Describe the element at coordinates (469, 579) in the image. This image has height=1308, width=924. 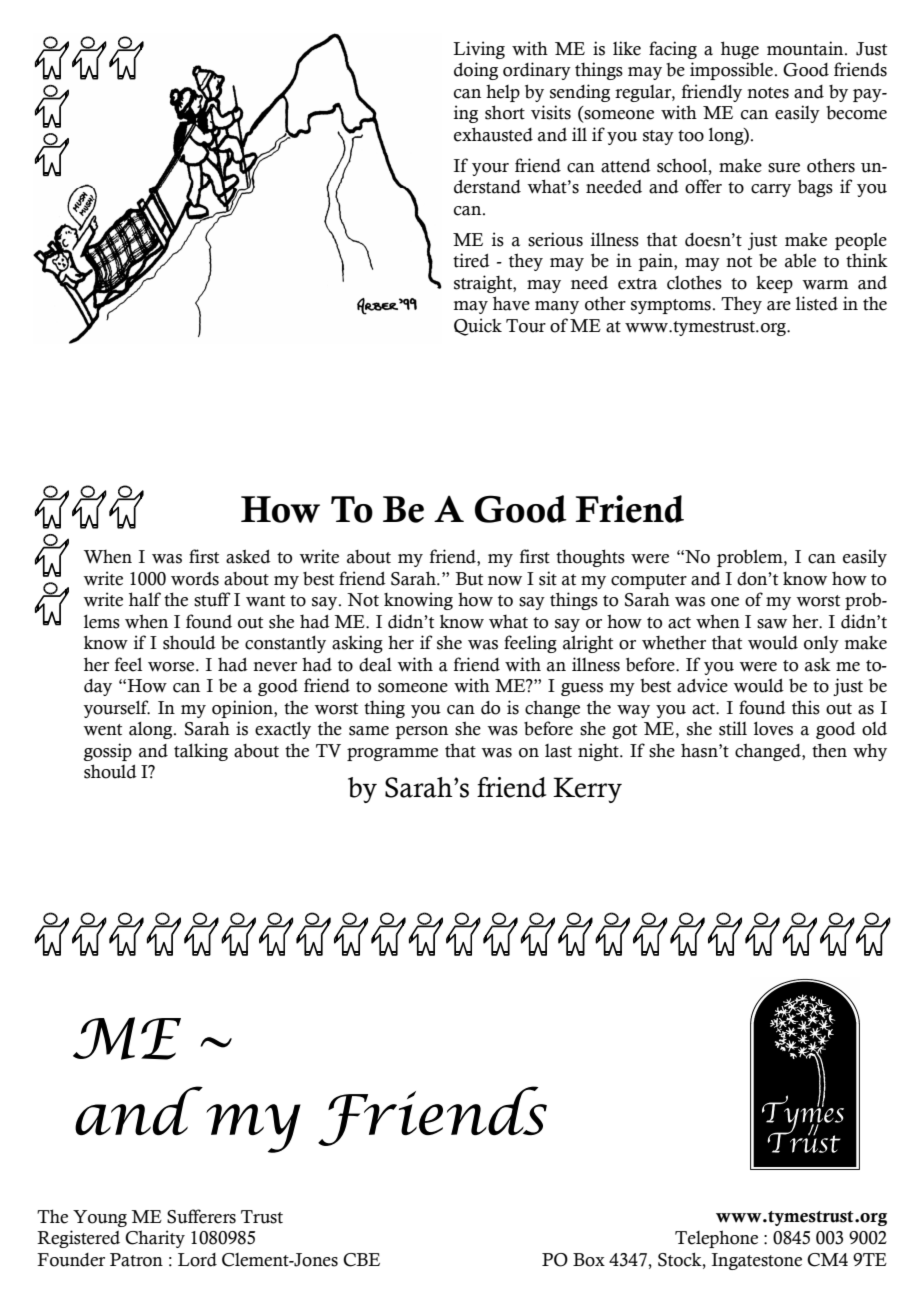
I see `But` at that location.
